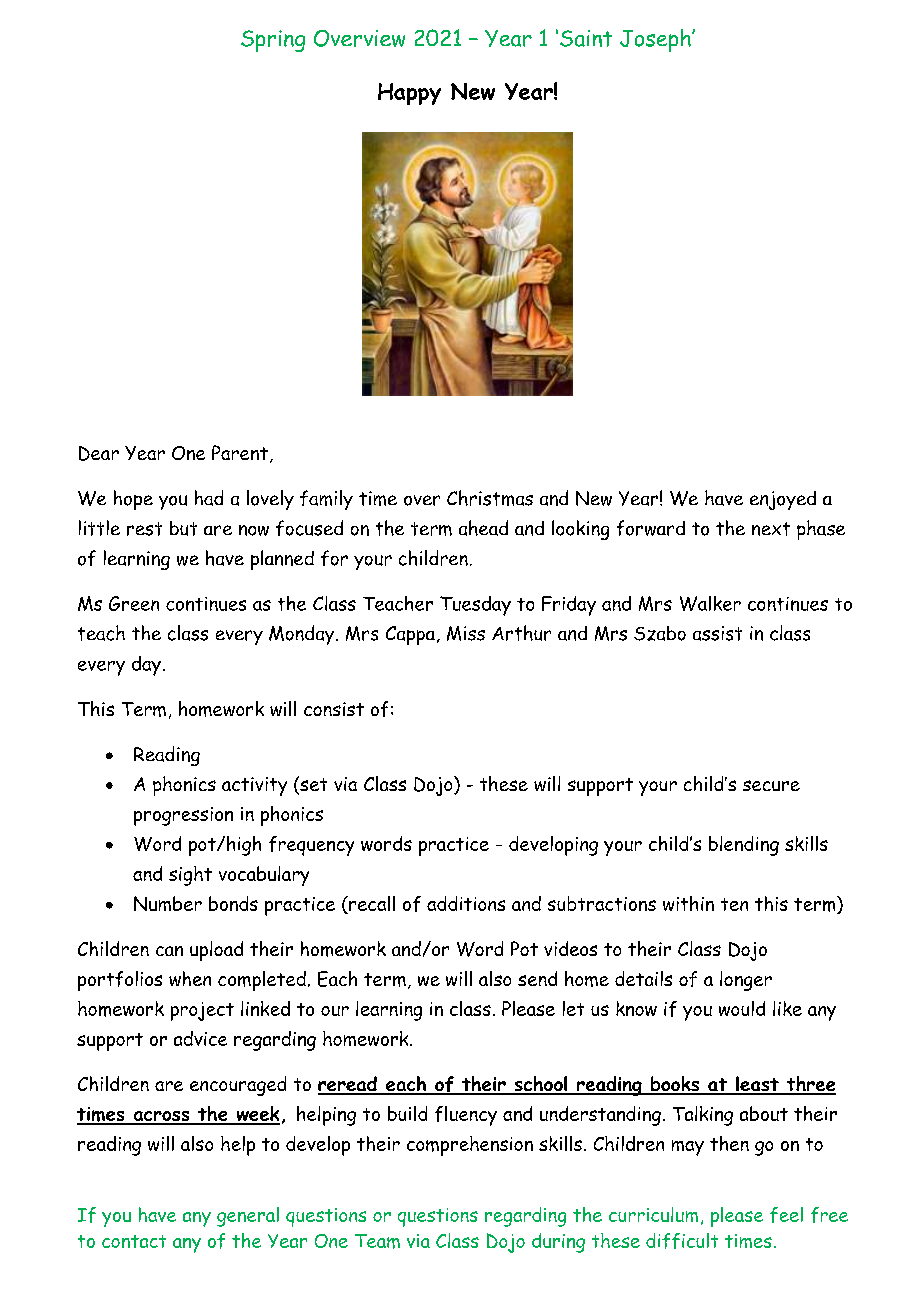 The image size is (924, 1308). Describe the element at coordinates (466, 903) in the screenshot. I see `additions` at that location.
